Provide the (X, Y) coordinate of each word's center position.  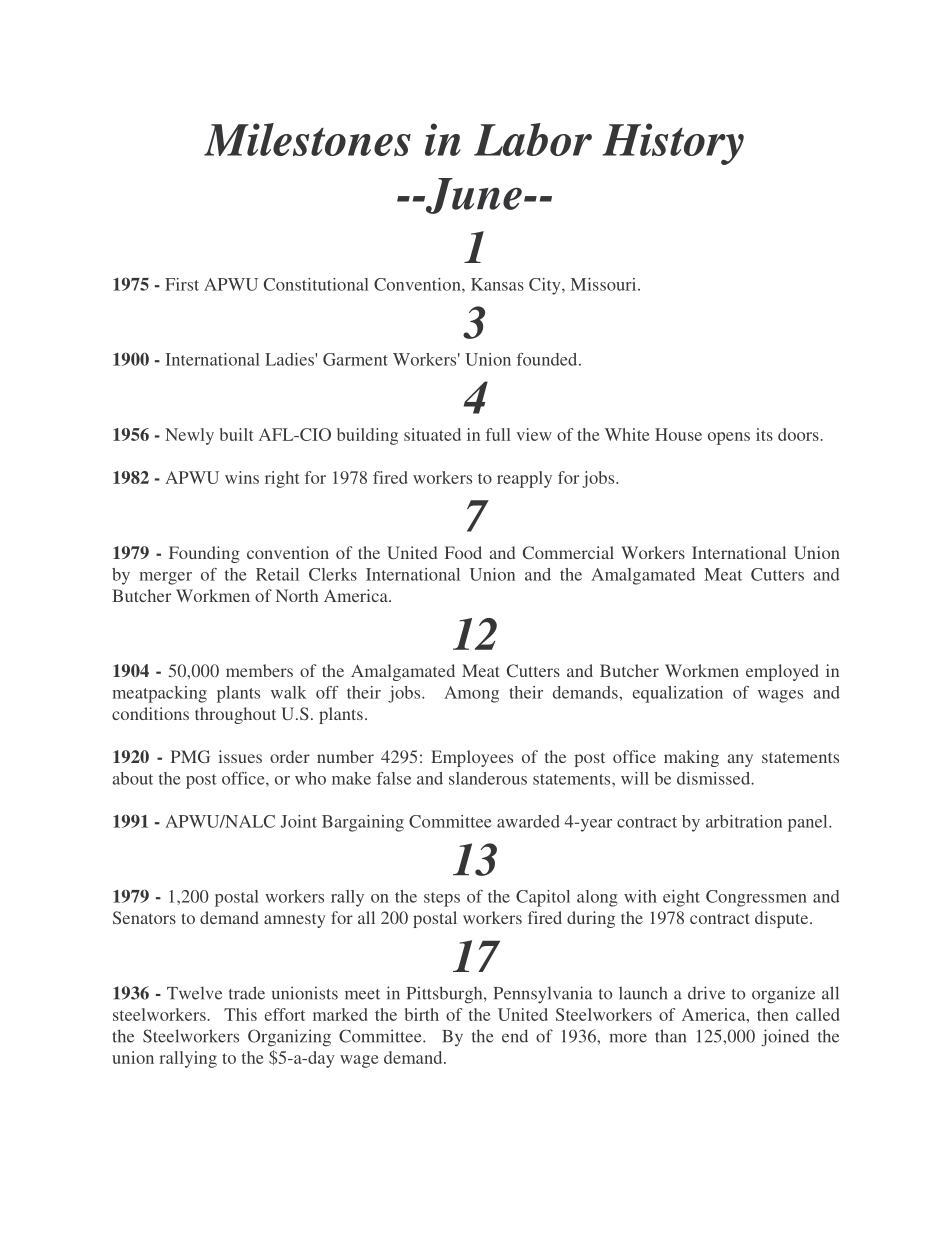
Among (471, 694)
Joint (299, 821)
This (240, 1014)
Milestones (307, 139)
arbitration (744, 821)
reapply (524, 479)
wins (242, 477)
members (259, 670)
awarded (528, 821)
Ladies (290, 359)
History (673, 144)
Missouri (605, 284)
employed (782, 672)
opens (729, 438)
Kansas (497, 284)
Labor (533, 139)
